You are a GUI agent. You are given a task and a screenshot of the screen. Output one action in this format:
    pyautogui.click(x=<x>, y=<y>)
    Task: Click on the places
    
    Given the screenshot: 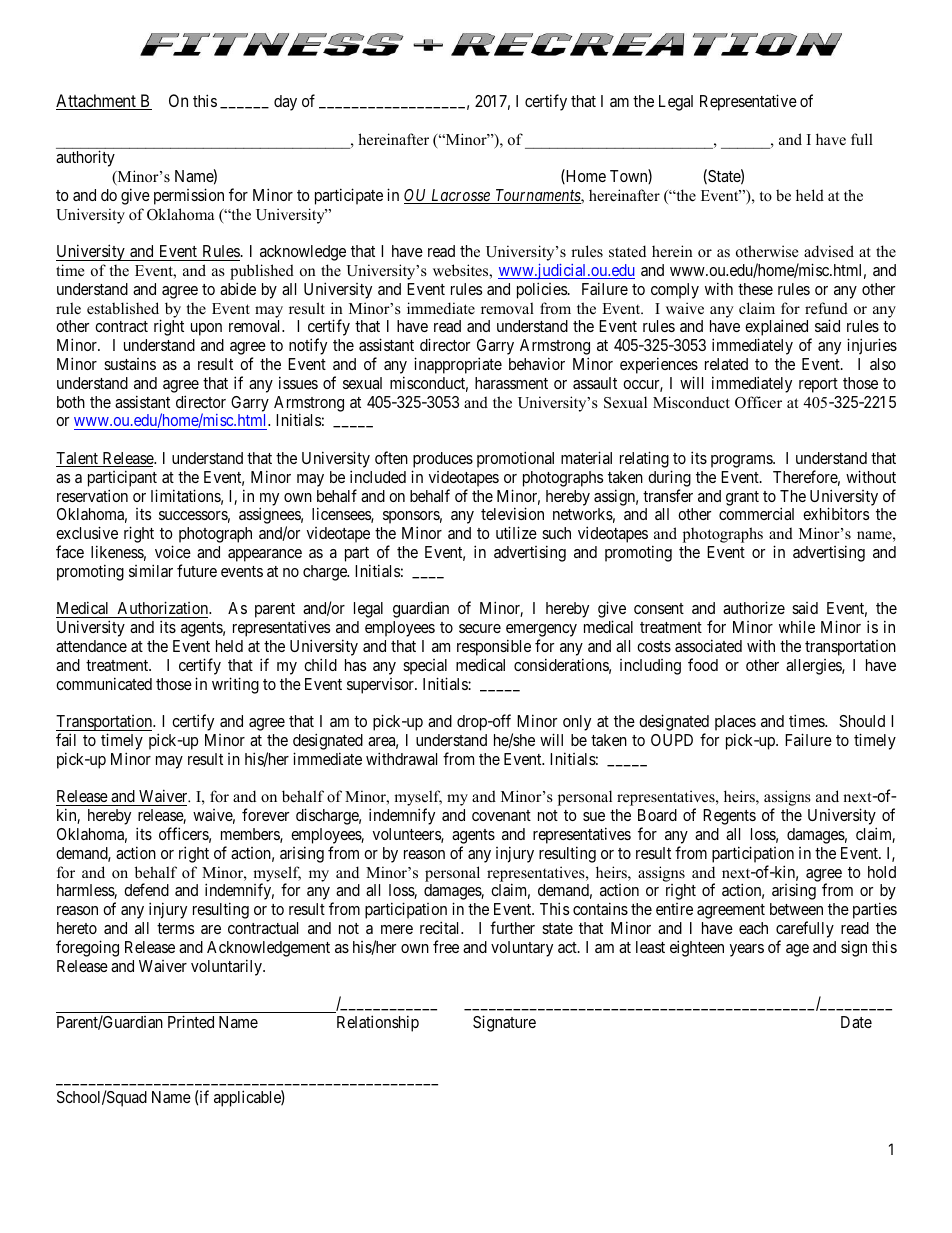 What is the action you would take?
    pyautogui.click(x=735, y=724)
